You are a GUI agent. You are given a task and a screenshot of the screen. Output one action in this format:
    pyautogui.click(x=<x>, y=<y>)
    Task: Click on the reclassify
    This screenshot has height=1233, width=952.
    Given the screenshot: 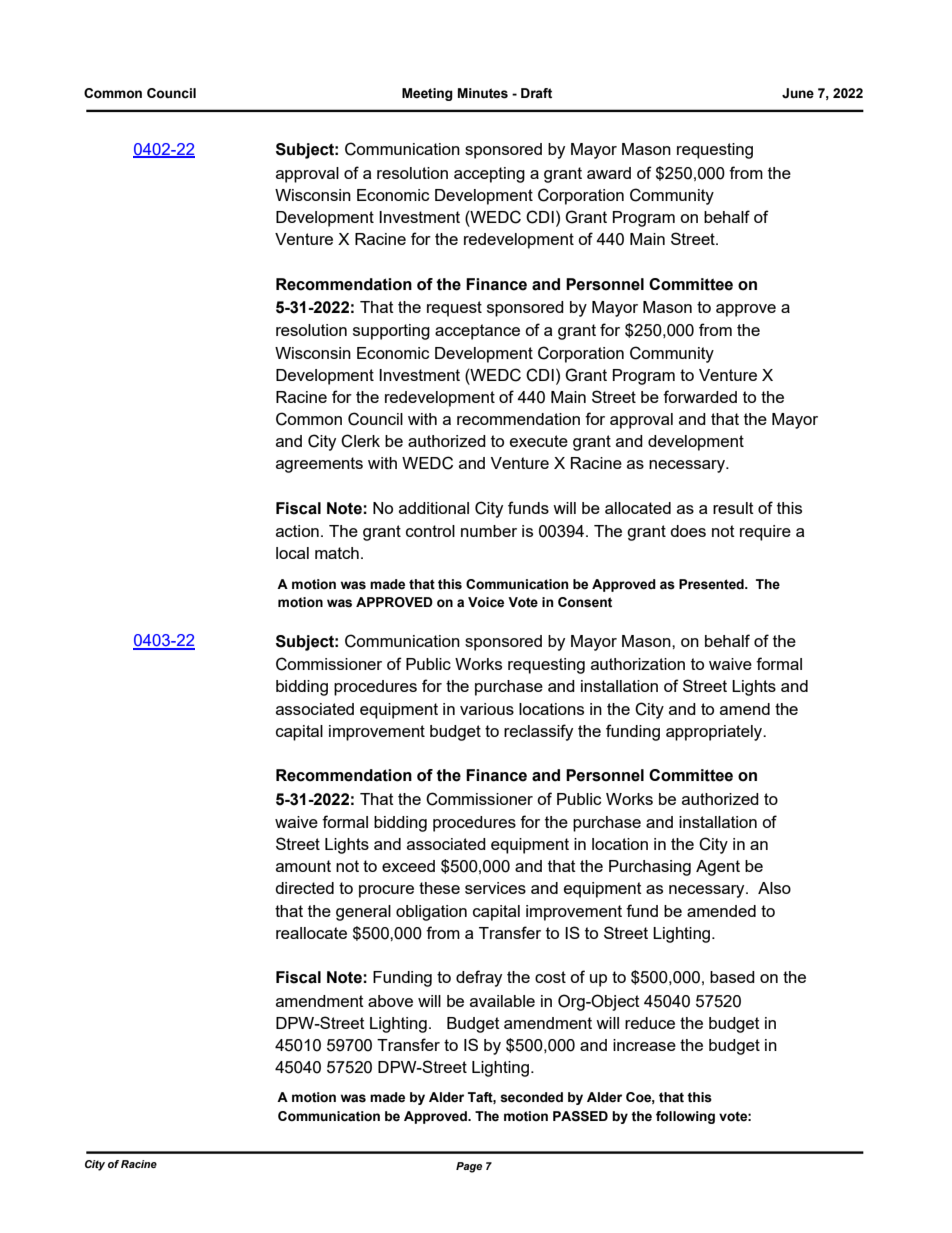 What is the action you would take?
    pyautogui.click(x=538, y=732)
